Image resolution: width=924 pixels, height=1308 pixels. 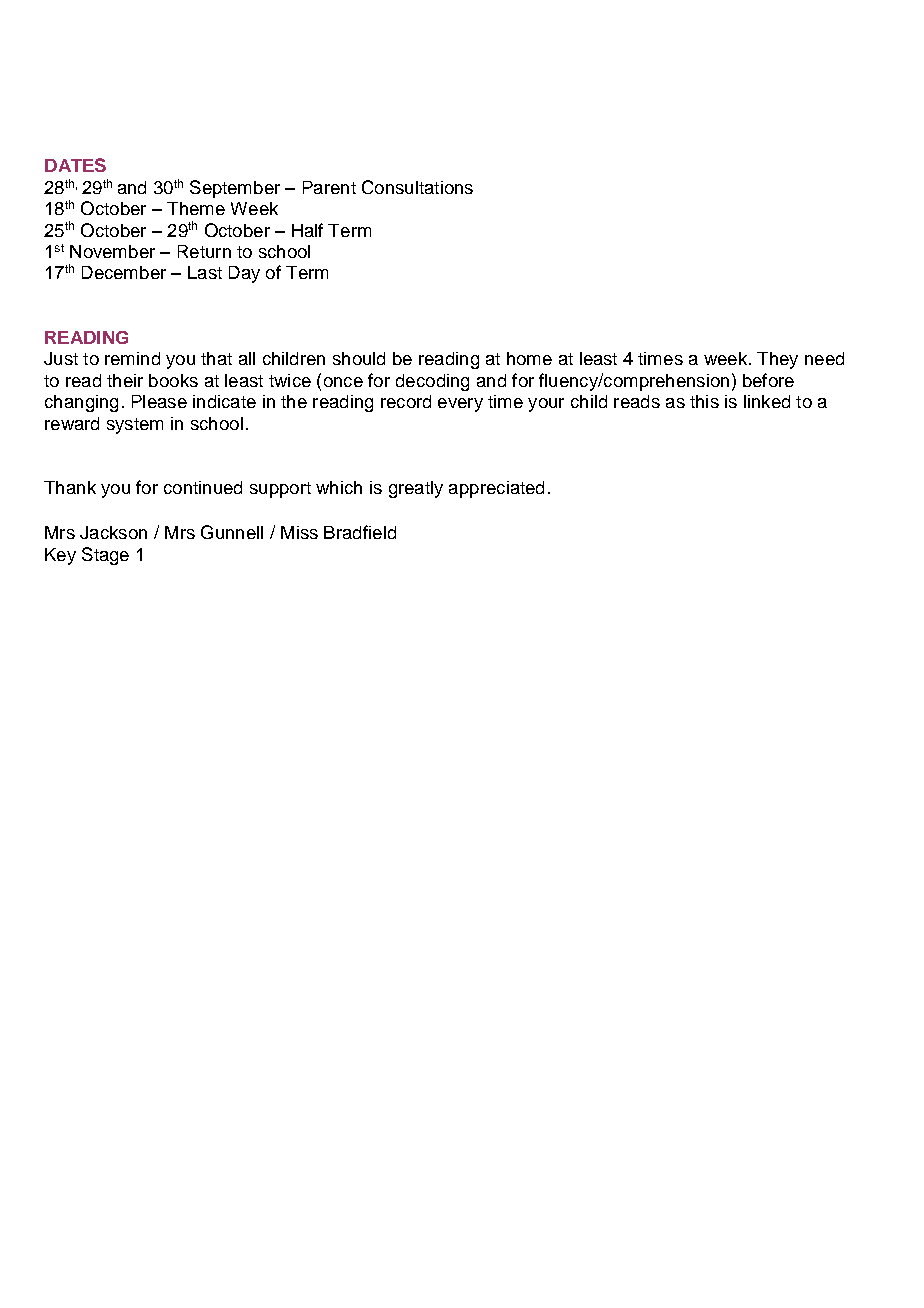 What do you see at coordinates (75, 165) in the screenshot?
I see `DATES` at bounding box center [75, 165].
